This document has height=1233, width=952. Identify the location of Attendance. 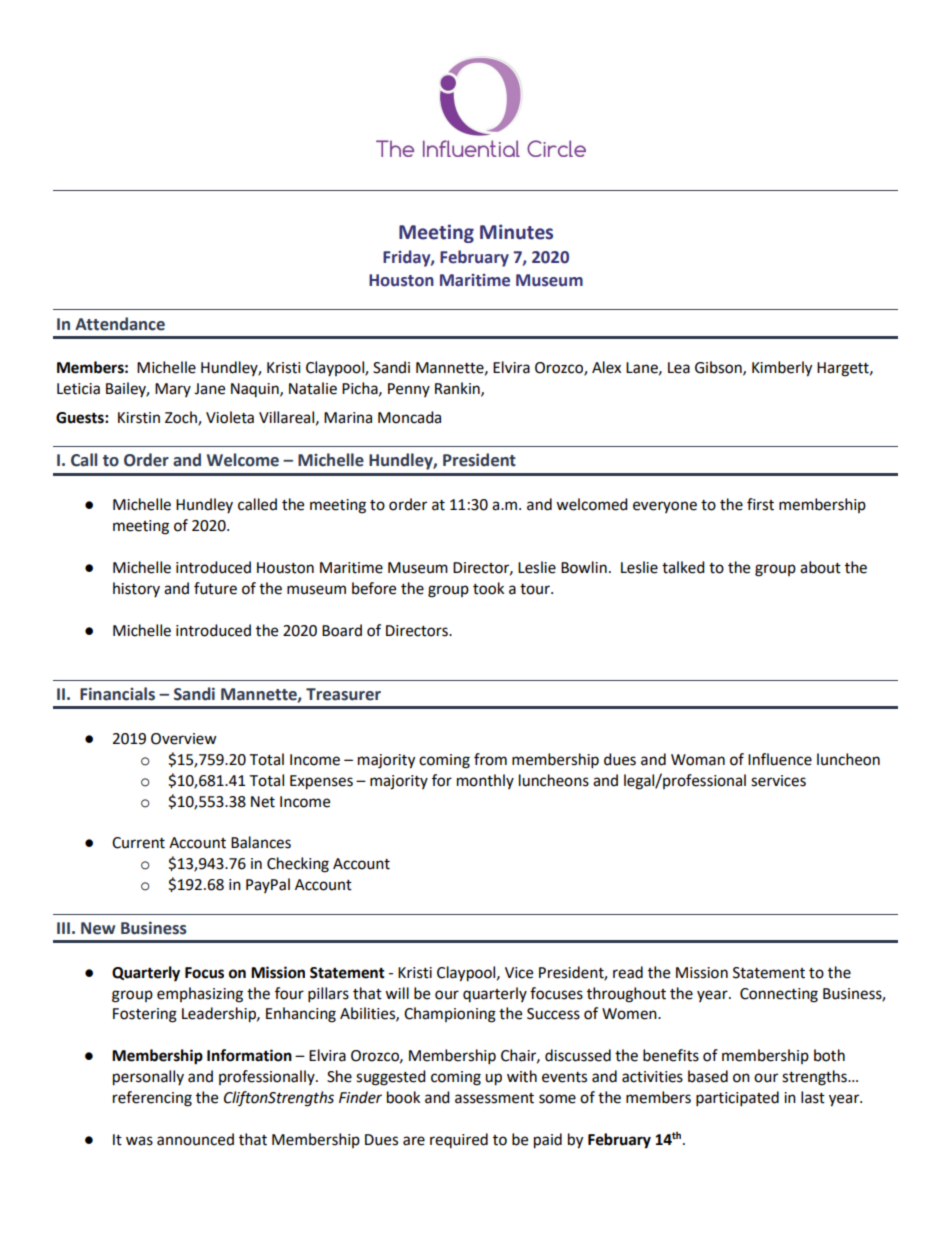
(120, 324).
